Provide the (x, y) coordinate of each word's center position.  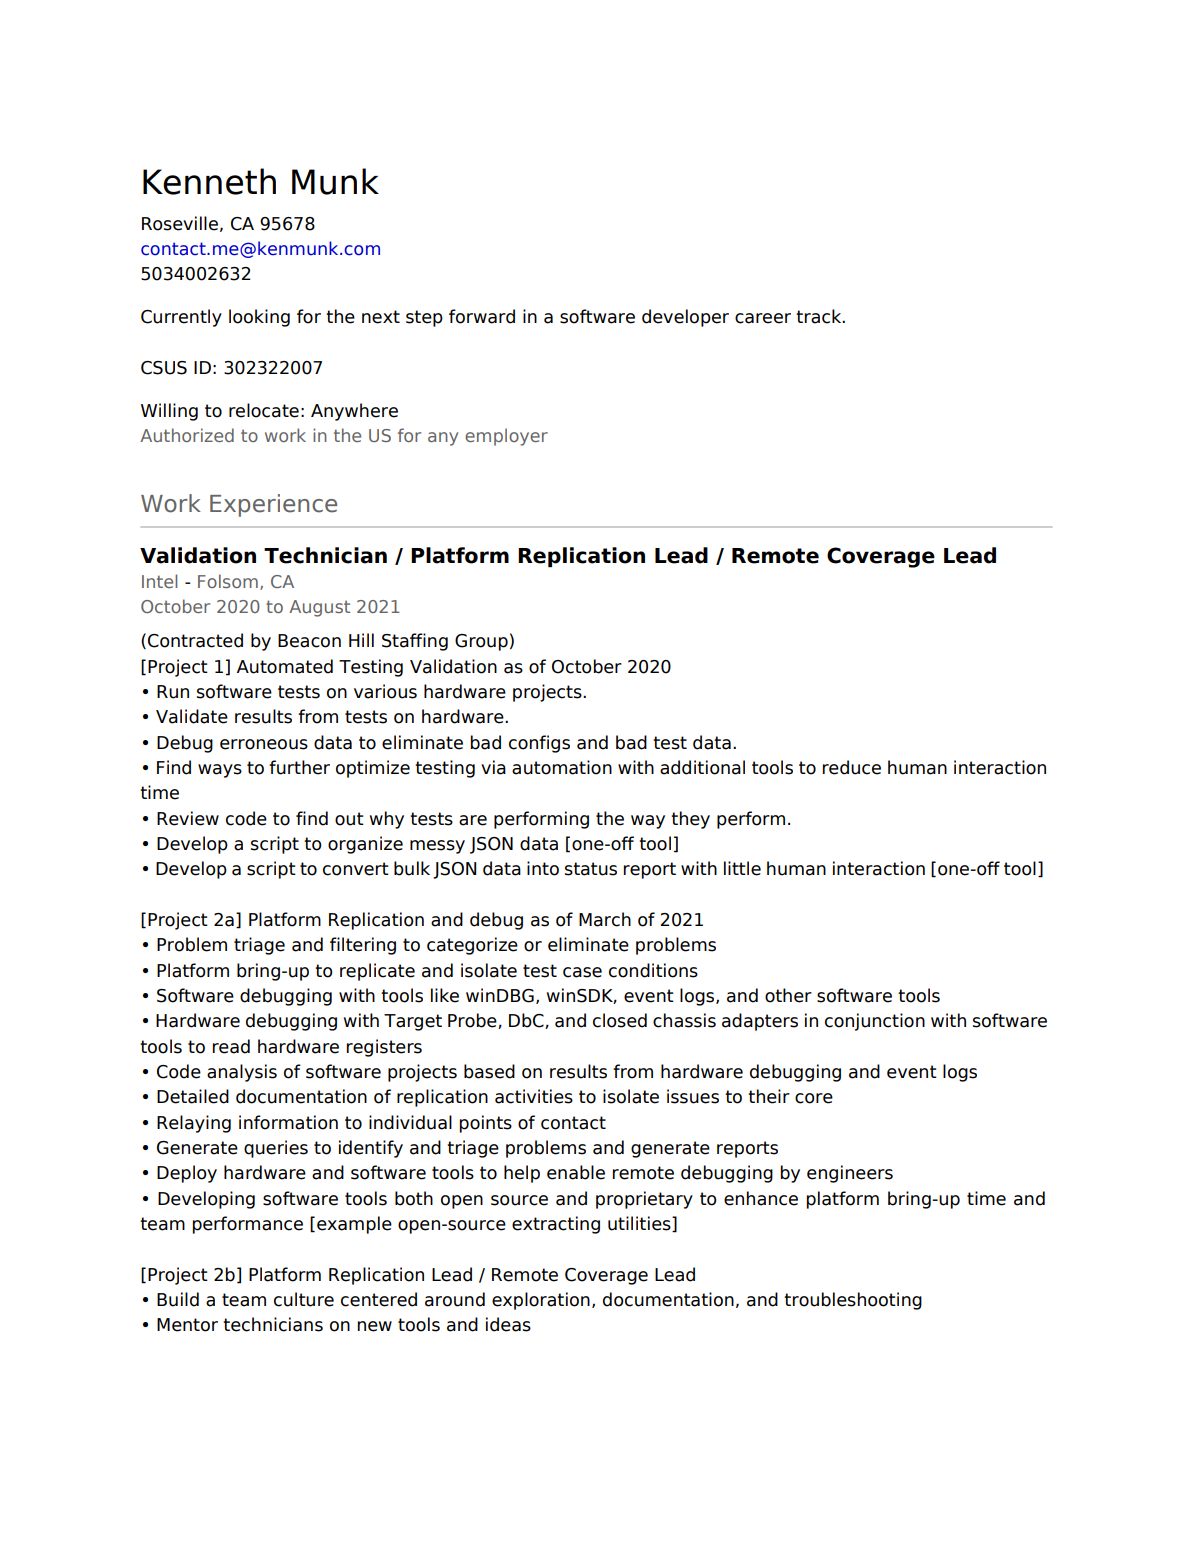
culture (304, 1299)
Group (481, 642)
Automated (285, 666)
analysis (242, 1073)
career (763, 318)
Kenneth (209, 181)
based (489, 1071)
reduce (852, 767)
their (769, 1096)
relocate (264, 410)
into (543, 868)
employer (506, 437)
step (424, 318)
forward (482, 316)
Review (188, 818)
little (742, 868)
